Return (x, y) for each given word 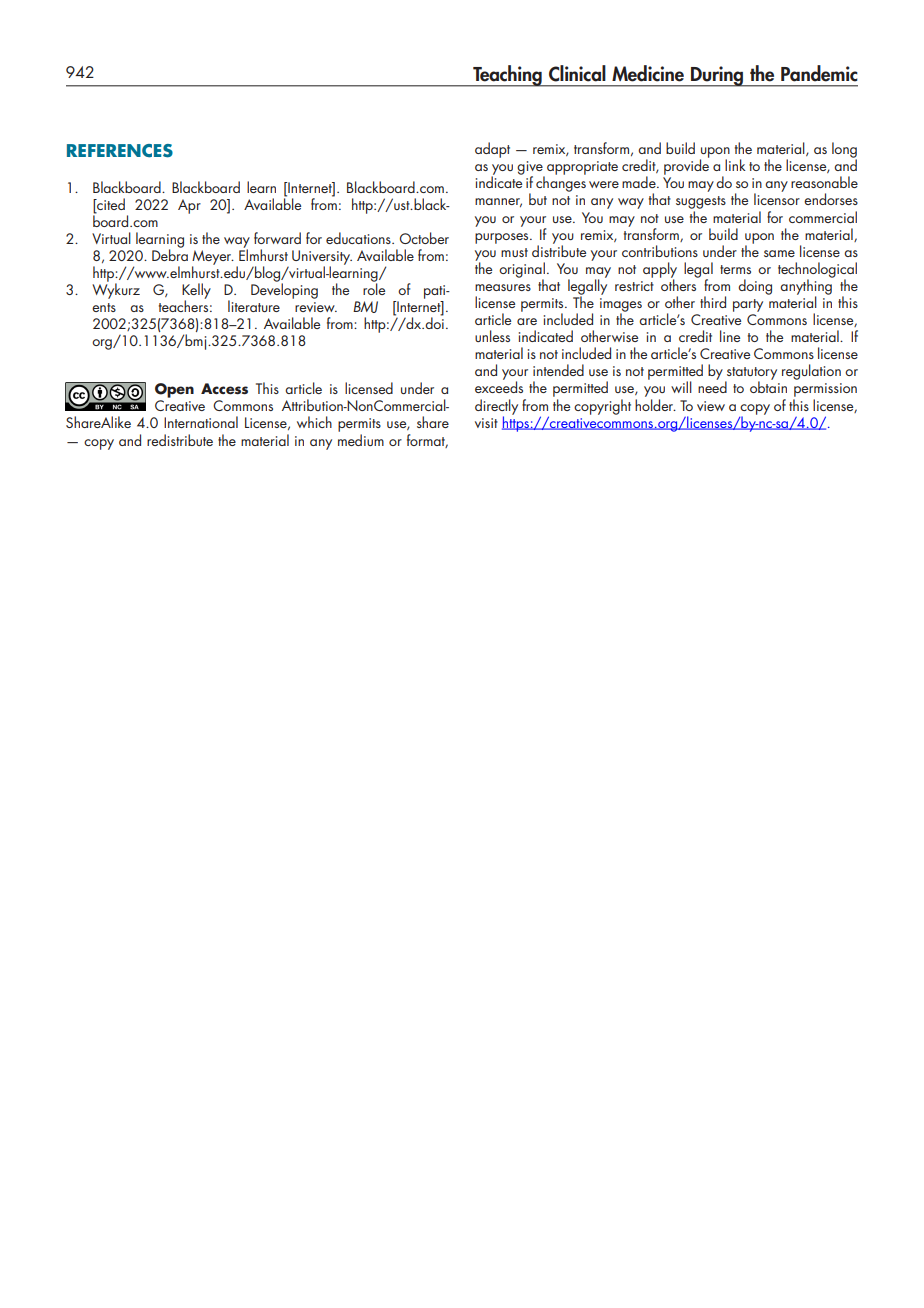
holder (655, 405)
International (201, 422)
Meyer (213, 258)
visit (486, 423)
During (717, 76)
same (779, 253)
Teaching (507, 76)
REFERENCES (120, 151)
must (514, 252)
